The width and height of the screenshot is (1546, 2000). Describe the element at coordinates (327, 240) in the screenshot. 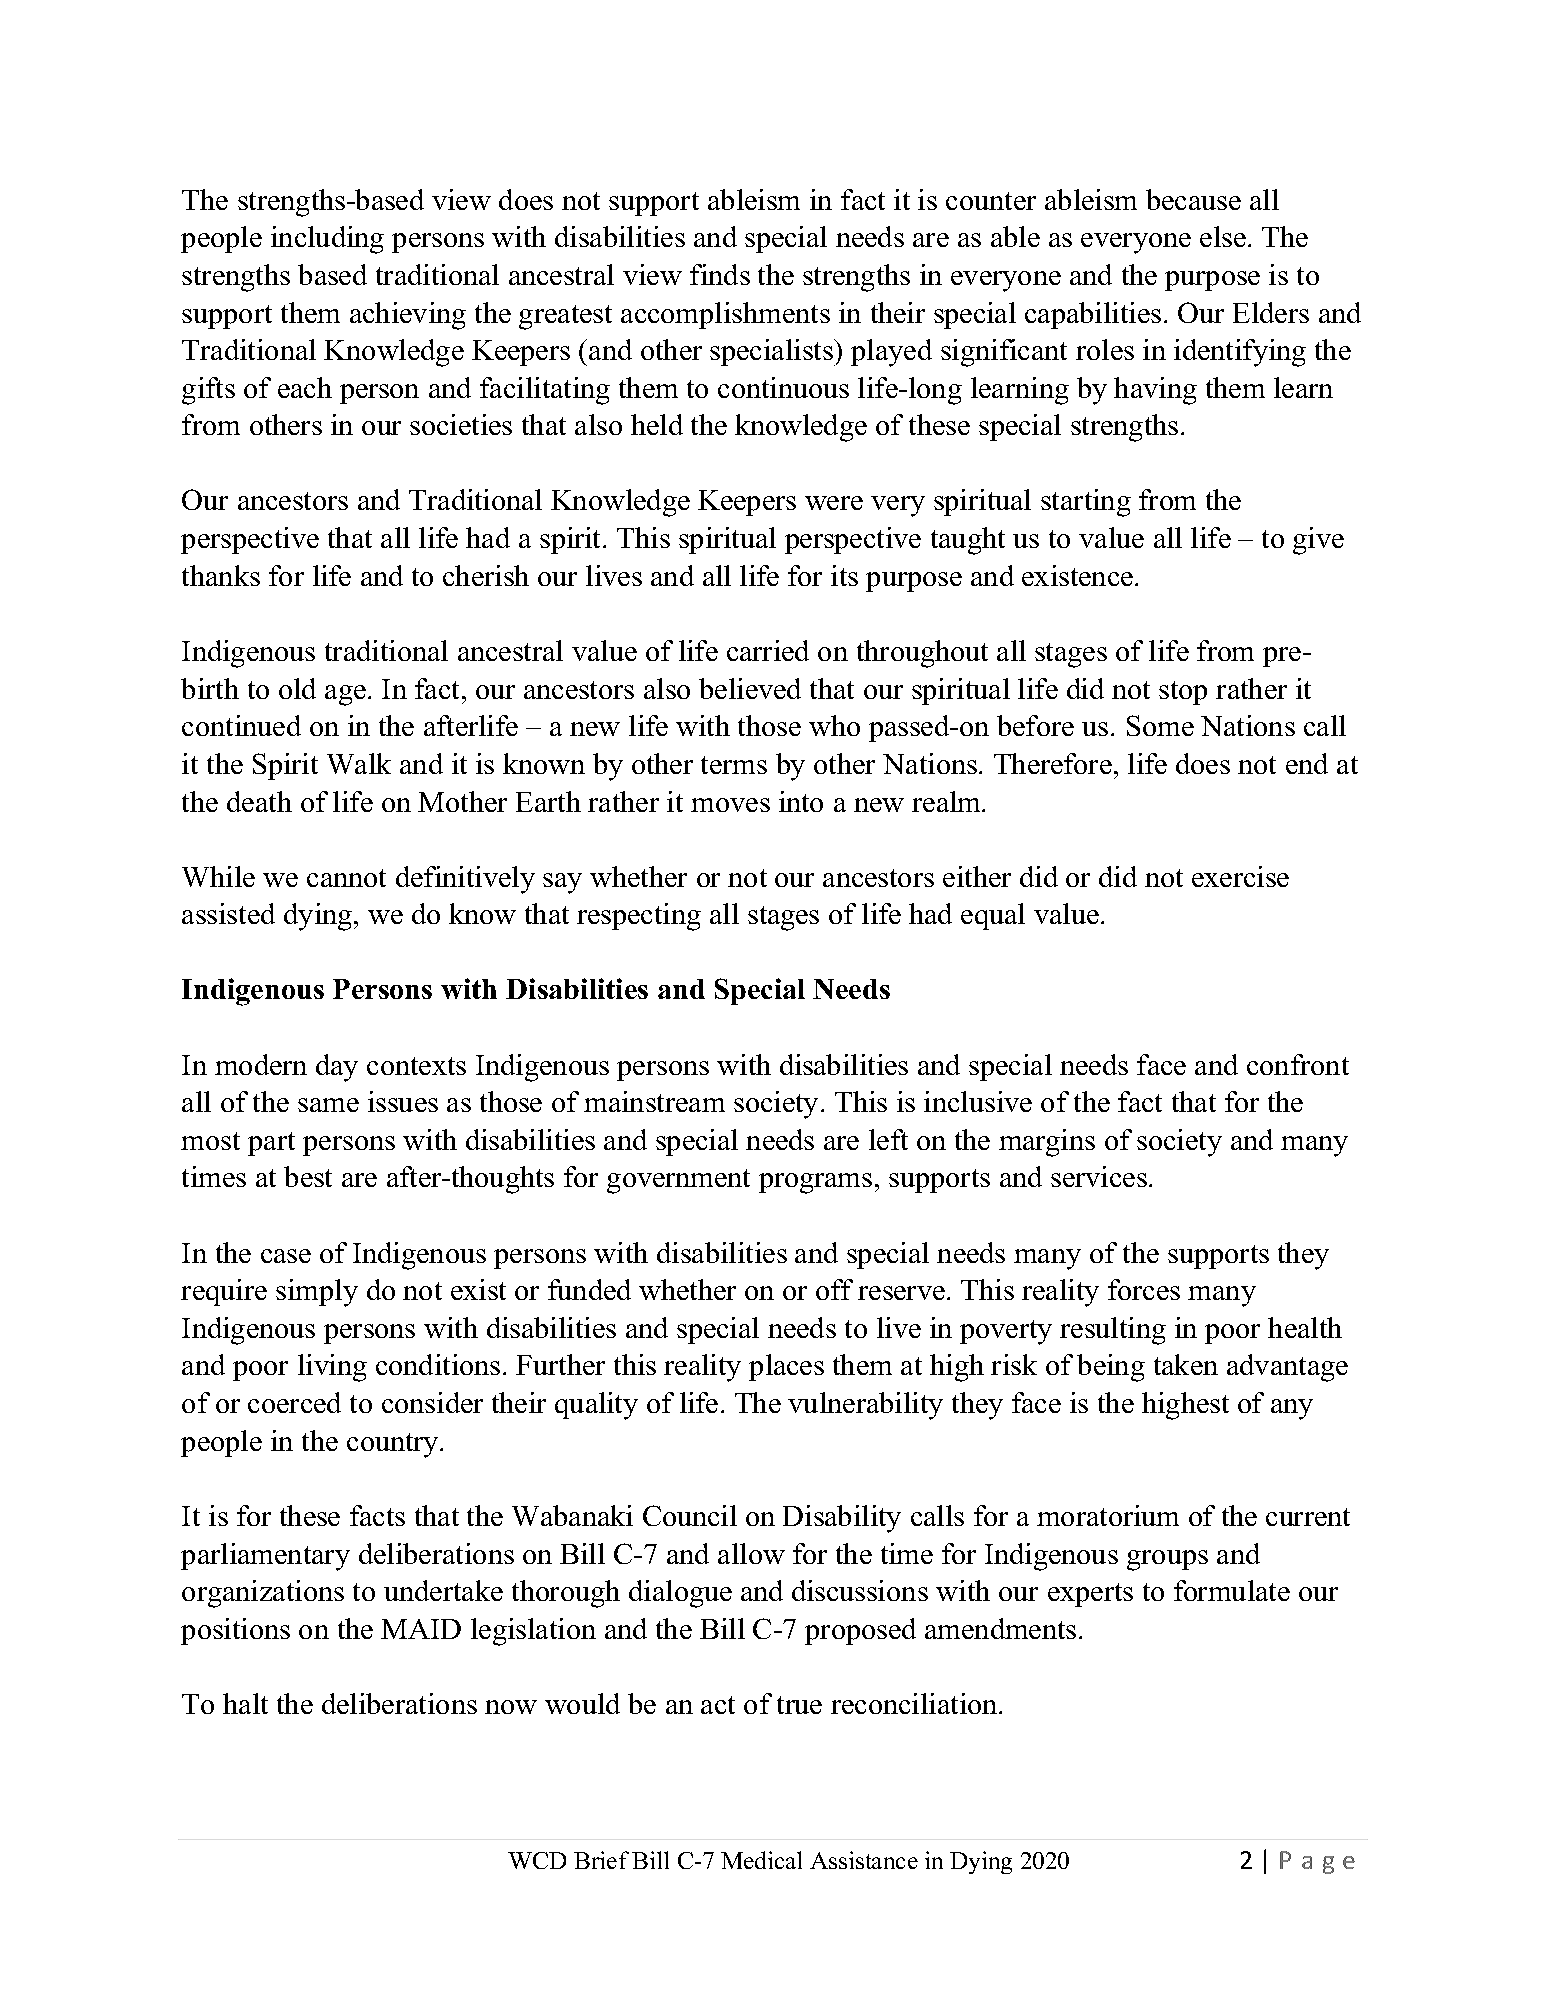

I see `including` at that location.
